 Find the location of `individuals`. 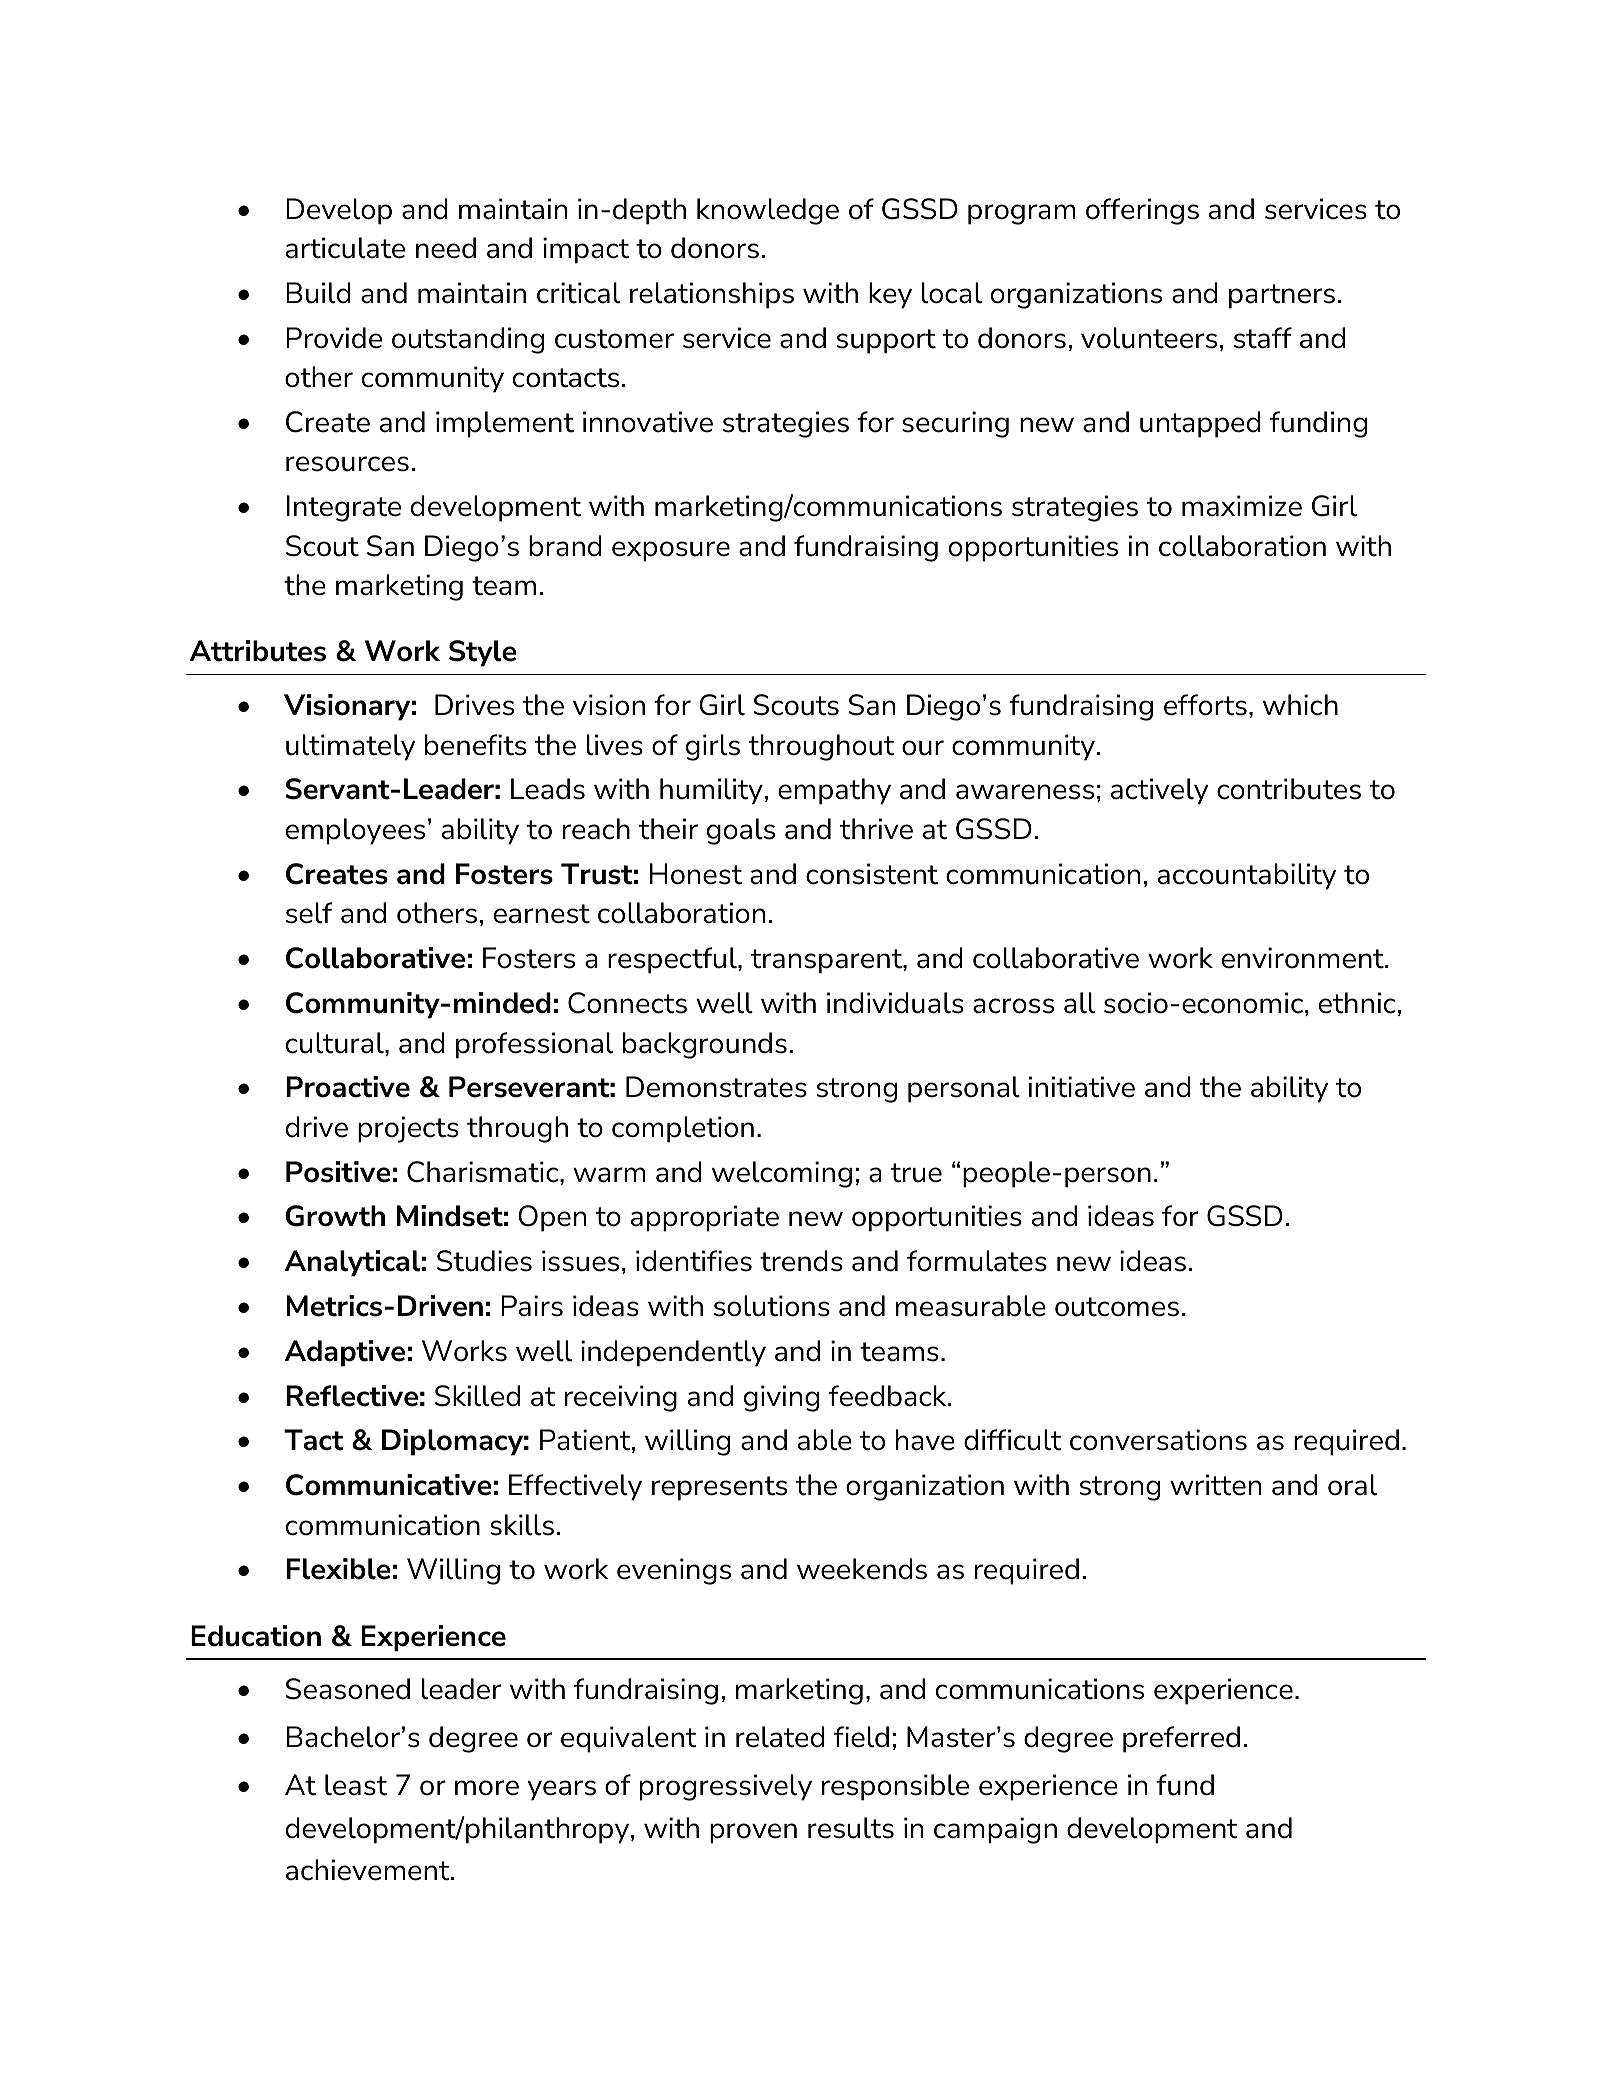

individuals is located at coordinates (895, 1003).
